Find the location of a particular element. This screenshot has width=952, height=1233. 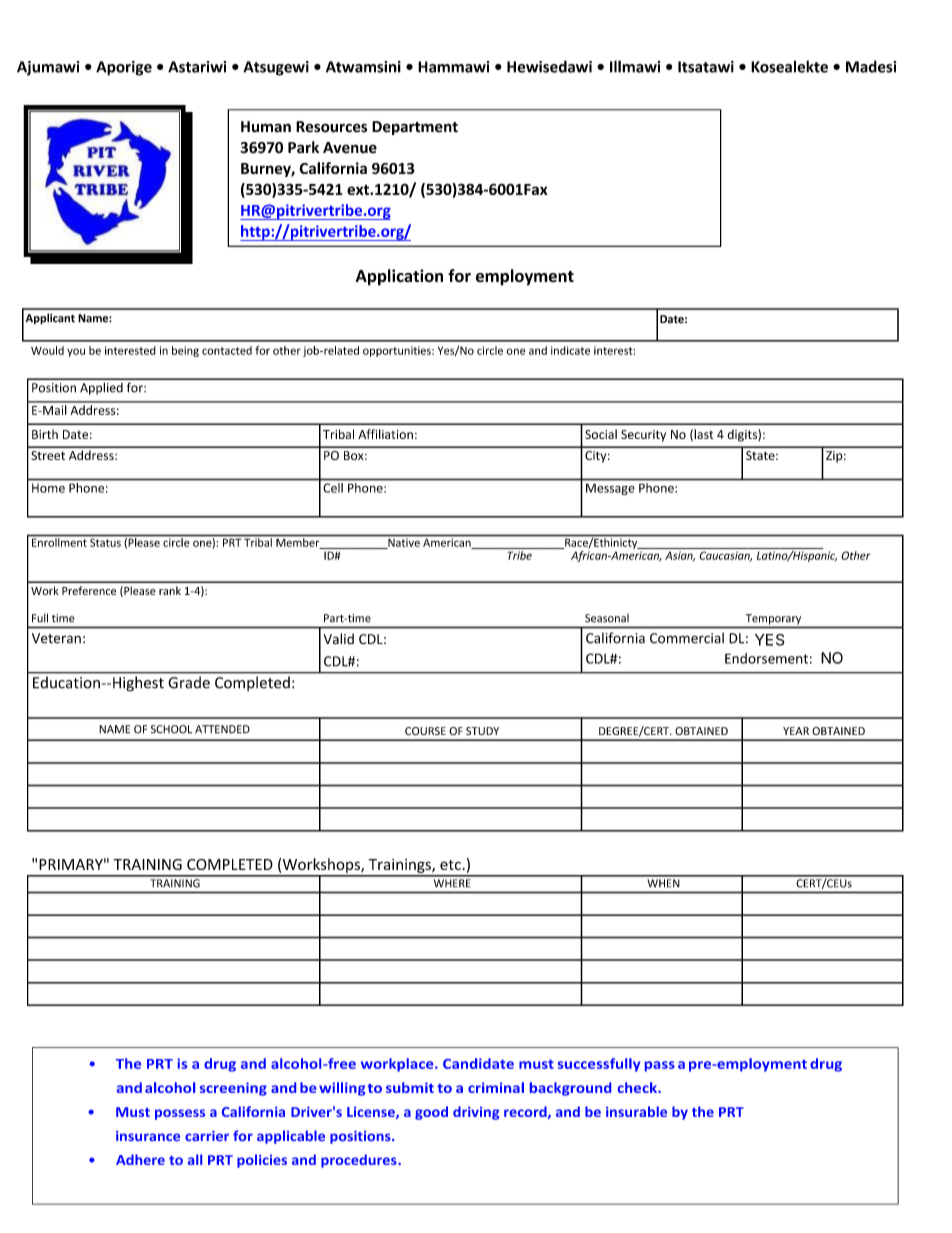

insurance is located at coordinates (148, 1136).
